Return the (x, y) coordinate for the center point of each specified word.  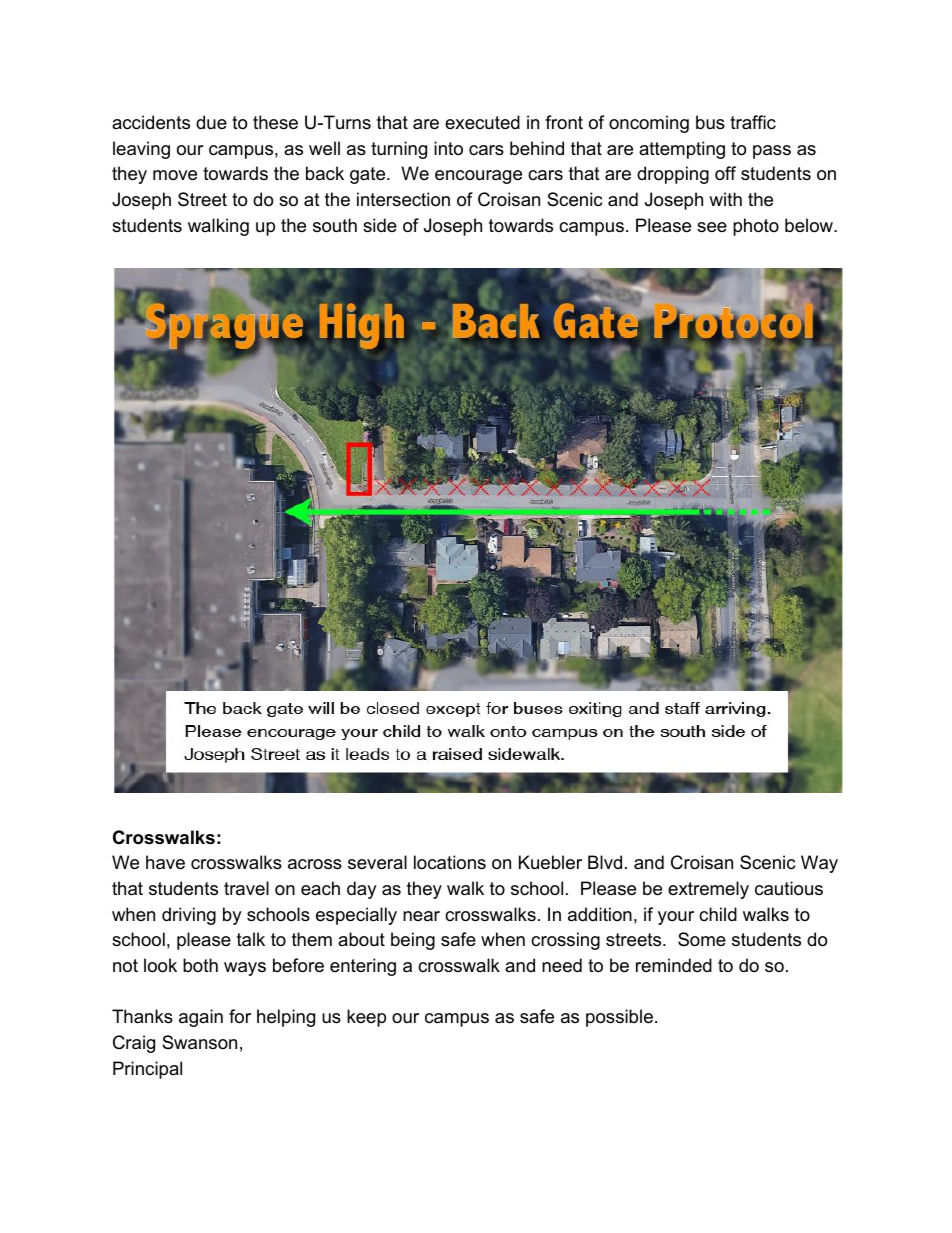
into (448, 148)
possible (619, 1018)
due (211, 122)
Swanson (199, 1042)
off (725, 173)
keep (366, 1018)
